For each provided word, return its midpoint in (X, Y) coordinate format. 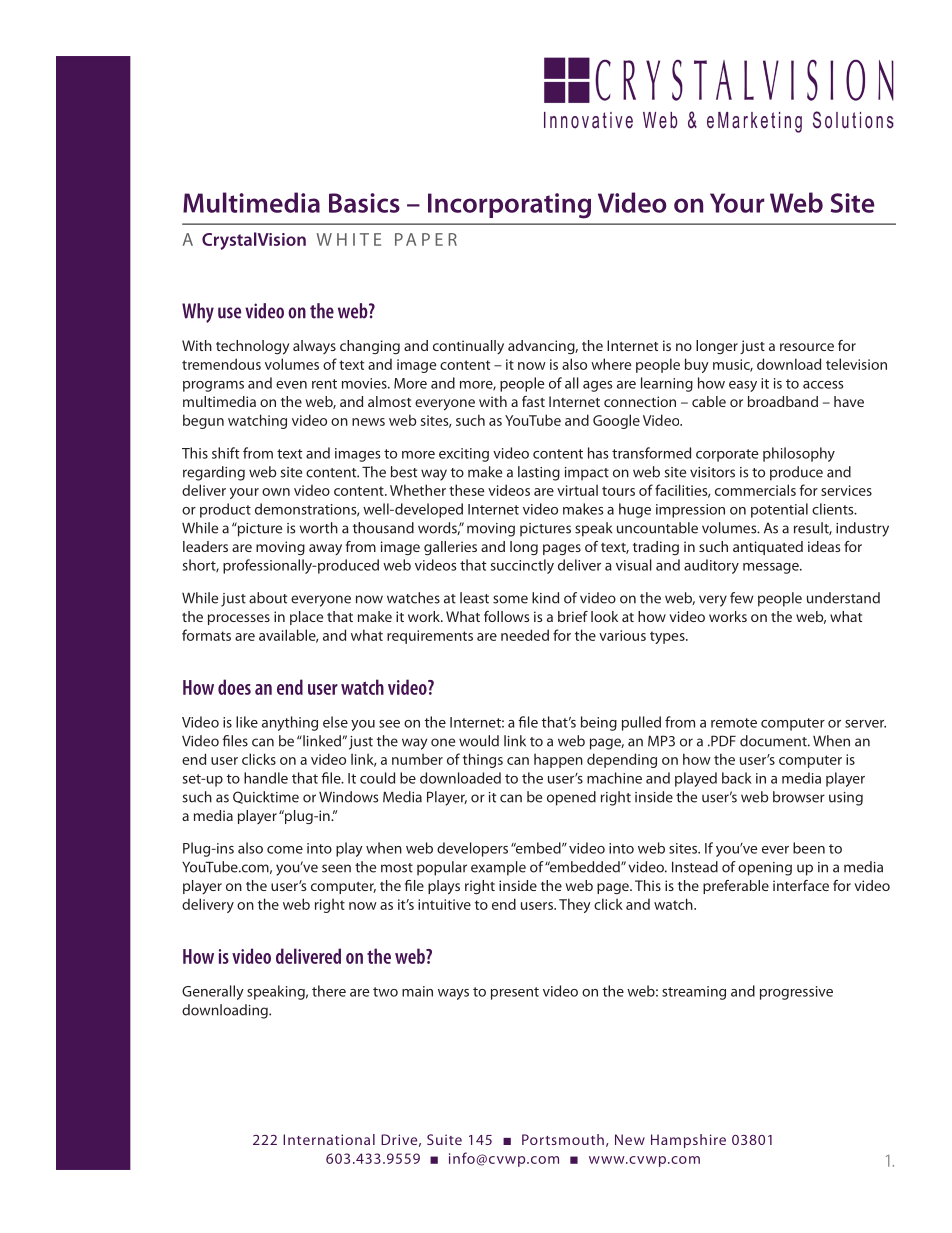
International (329, 1139)
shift (226, 453)
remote (734, 723)
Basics (364, 203)
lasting (539, 473)
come (285, 850)
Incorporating (509, 206)
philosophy (799, 454)
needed (525, 635)
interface (801, 885)
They (575, 905)
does (234, 687)
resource (807, 347)
